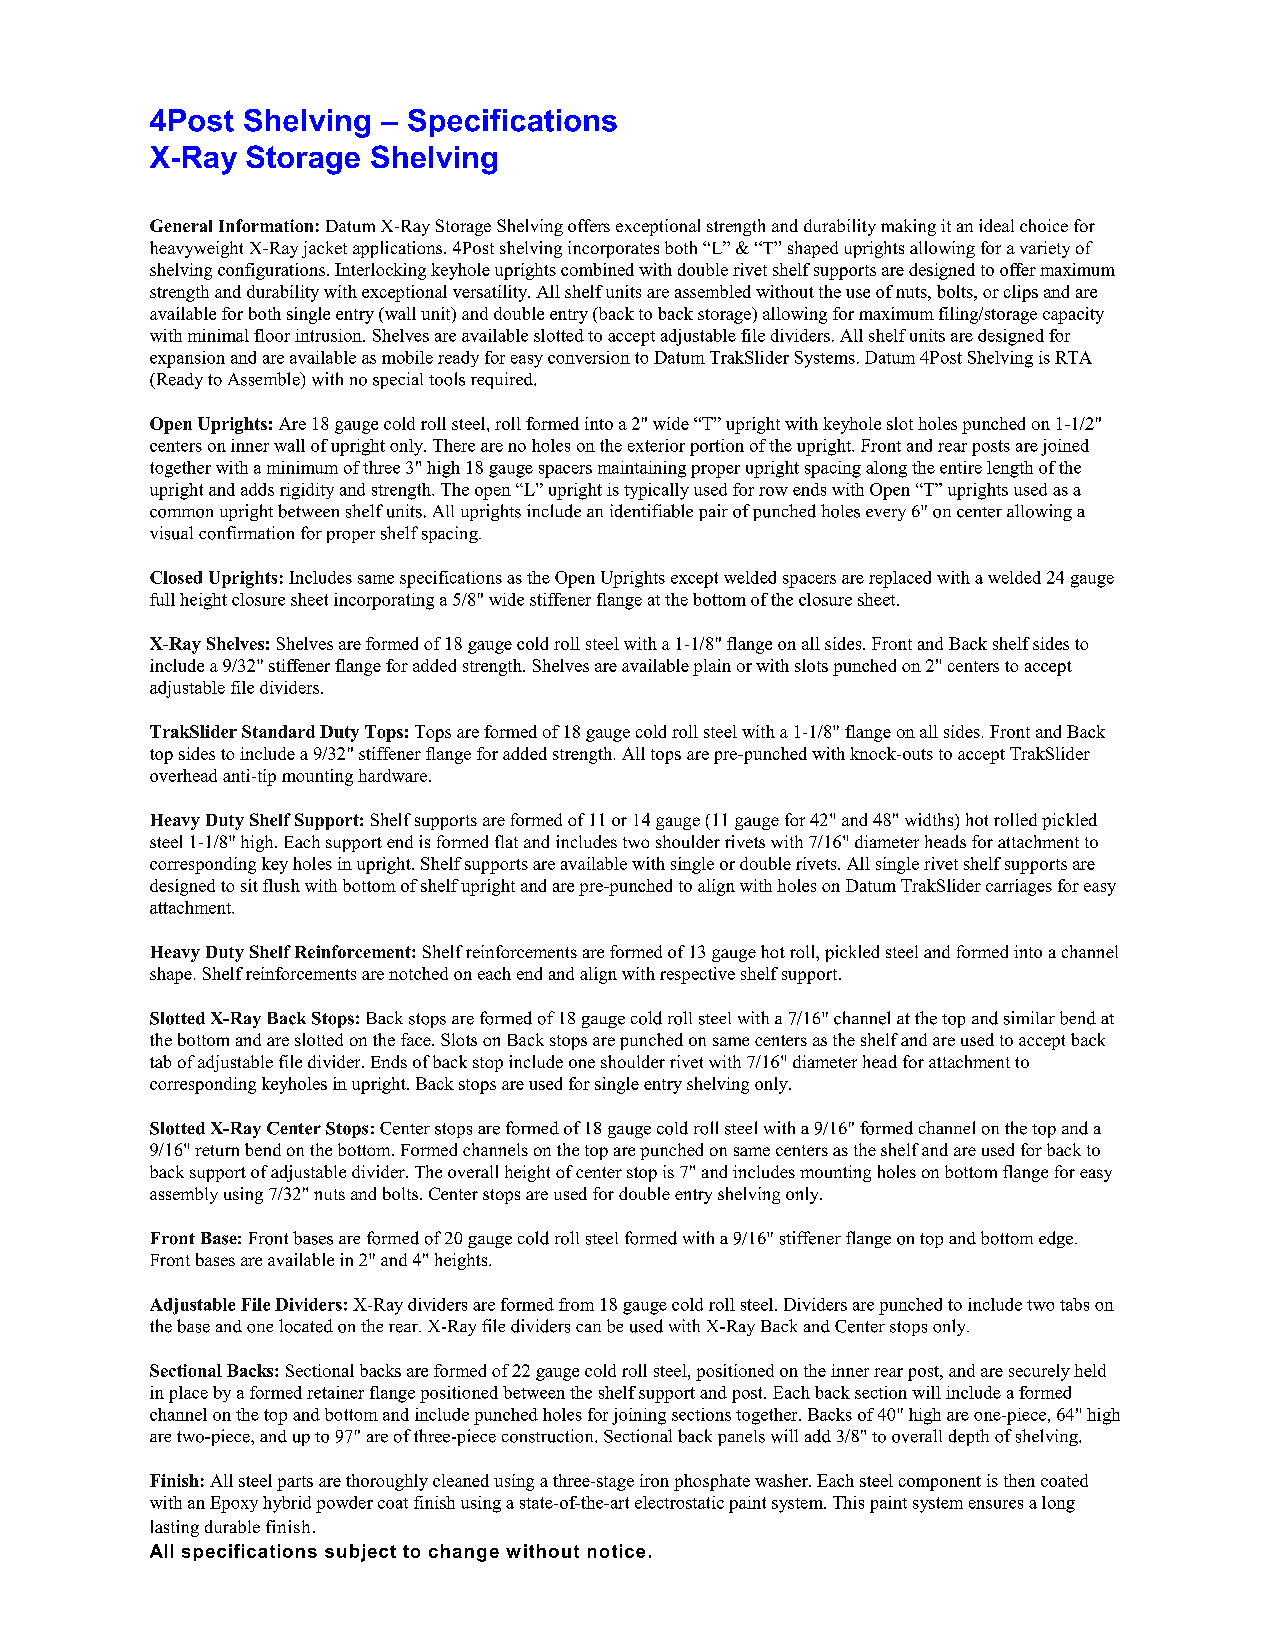 The height and width of the document is (1643, 1270). What do you see at coordinates (281, 885) in the document?
I see `flush` at bounding box center [281, 885].
